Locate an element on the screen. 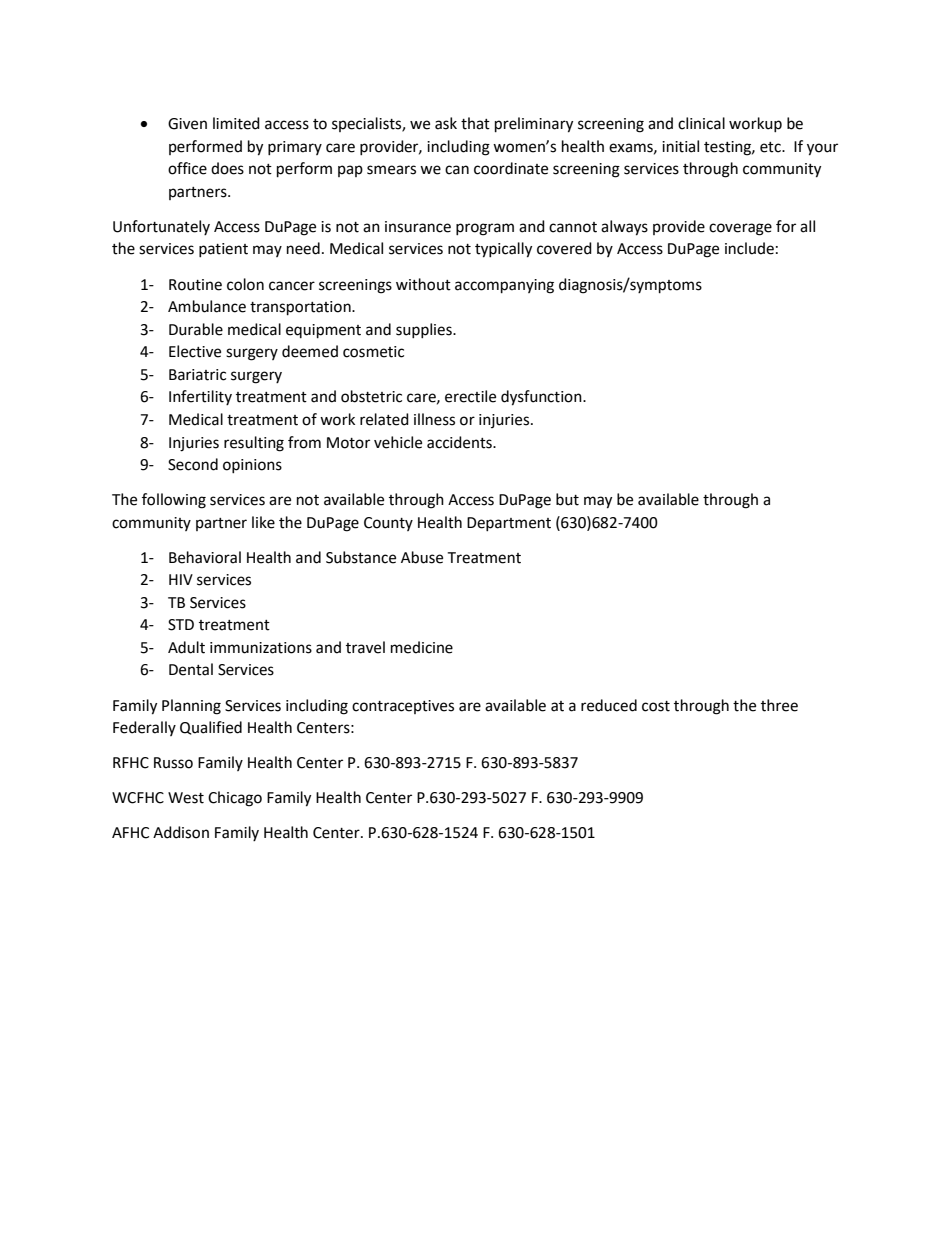 Image resolution: width=952 pixels, height=1233 pixels. that is located at coordinates (475, 123).
